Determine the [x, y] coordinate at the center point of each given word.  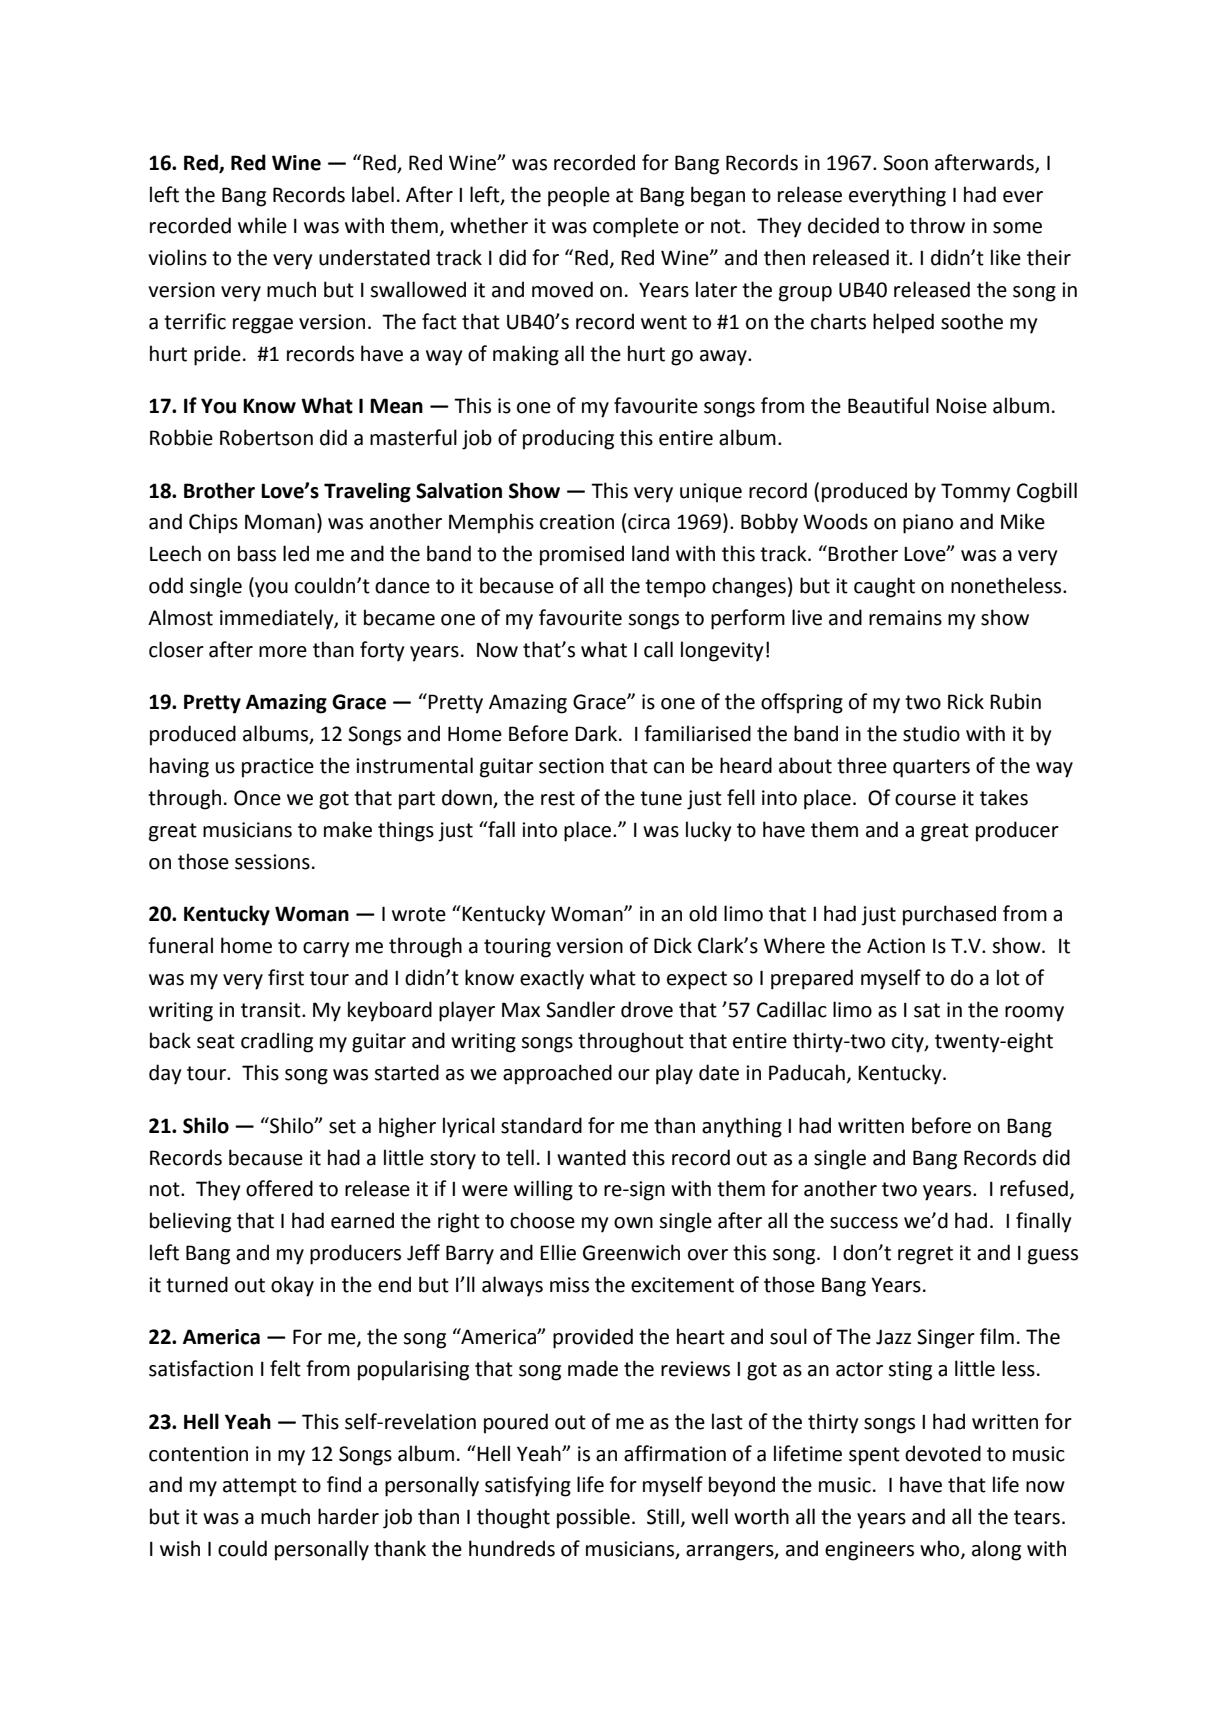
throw [937, 225]
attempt [260, 1487]
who [941, 1549]
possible [593, 1518]
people [579, 196]
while [262, 225]
